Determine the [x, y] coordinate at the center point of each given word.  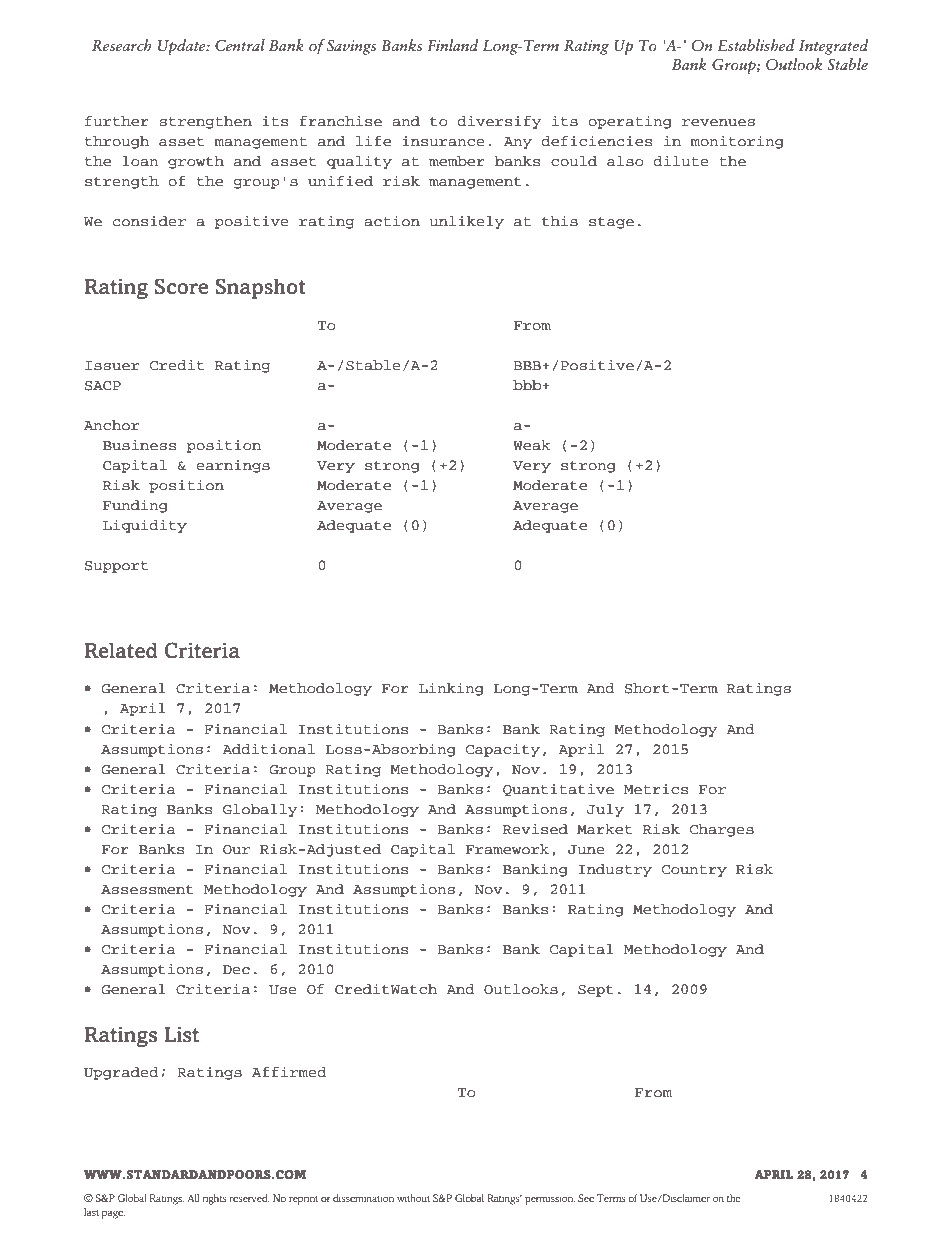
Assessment [147, 889]
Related [121, 650]
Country [694, 871]
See [586, 1198]
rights [215, 1199]
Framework [507, 849]
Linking [451, 689]
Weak [532, 445]
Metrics [656, 789]
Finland [452, 45]
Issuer [112, 365]
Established [756, 45]
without [413, 1198]
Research [122, 45]
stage [611, 223]
